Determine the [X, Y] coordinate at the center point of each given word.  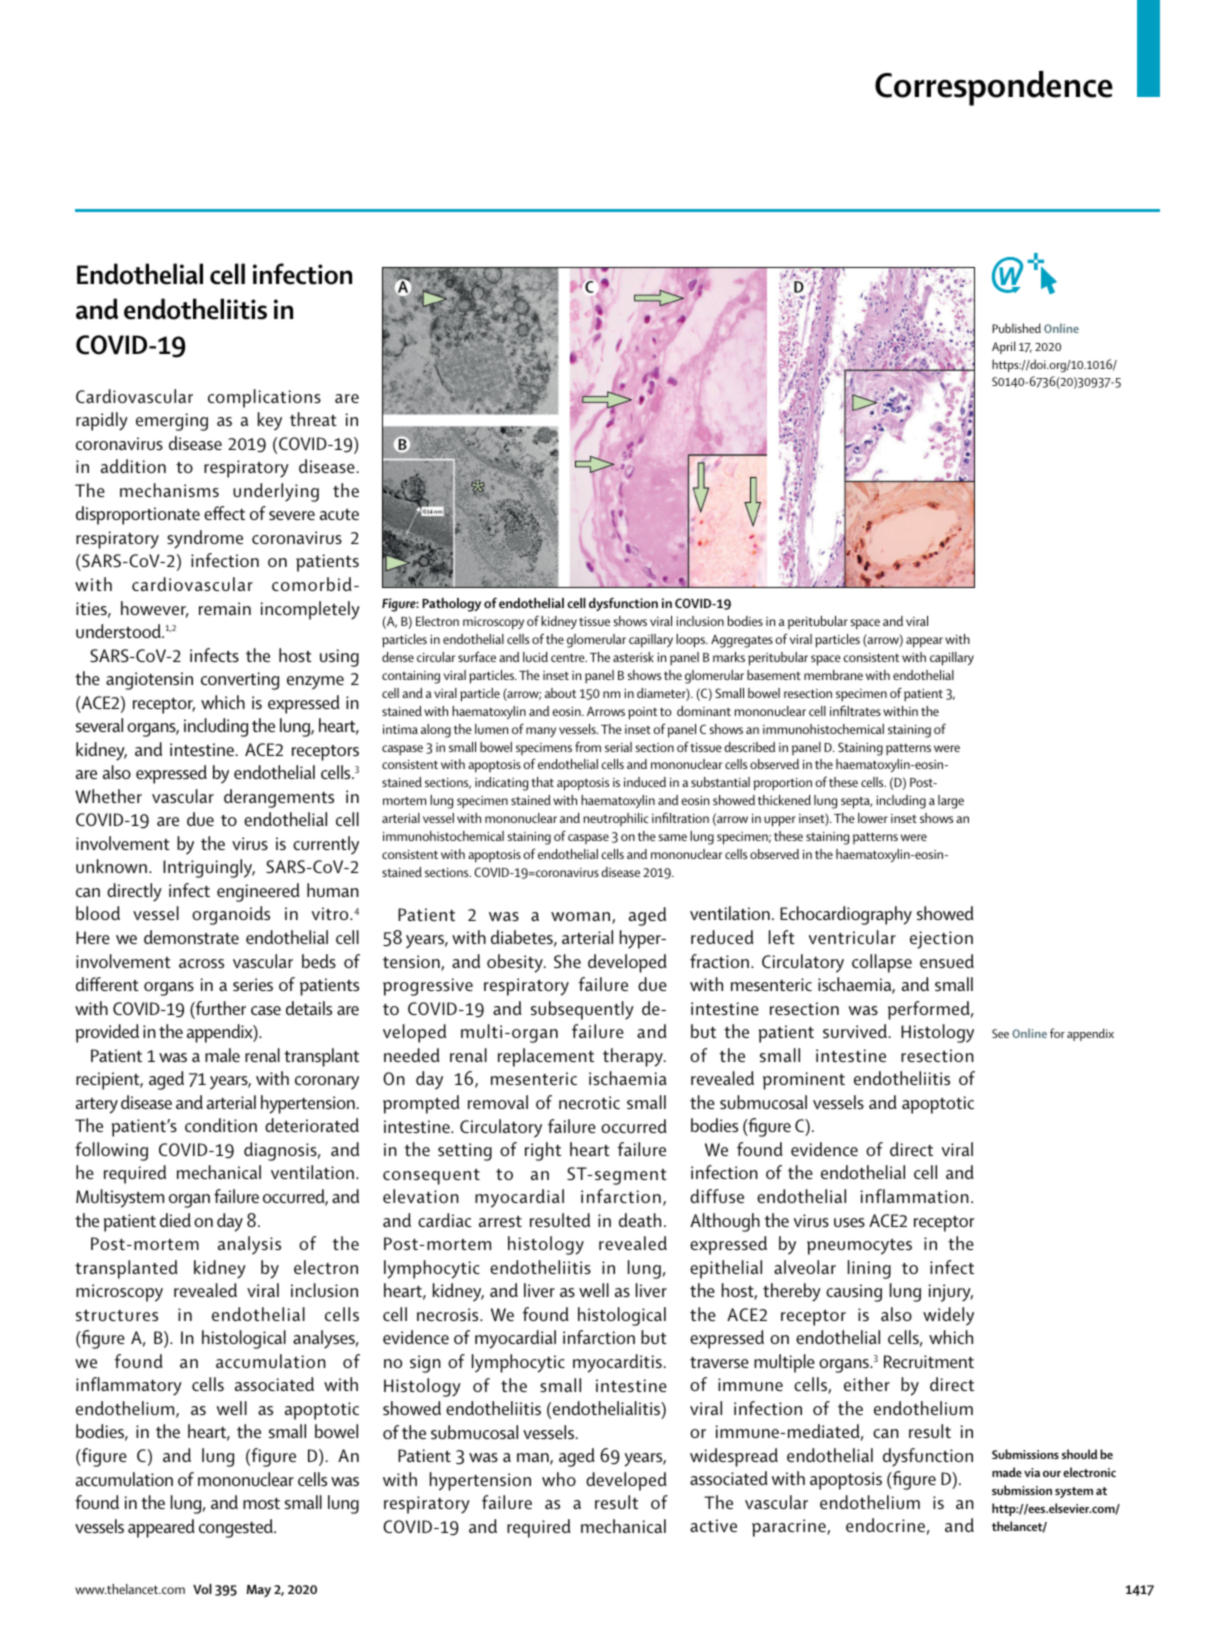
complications [264, 398]
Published [1016, 328]
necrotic [589, 1102]
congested [237, 1528]
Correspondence [994, 88]
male [222, 1055]
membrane [833, 675]
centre [569, 657]
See [1000, 1033]
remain [225, 608]
